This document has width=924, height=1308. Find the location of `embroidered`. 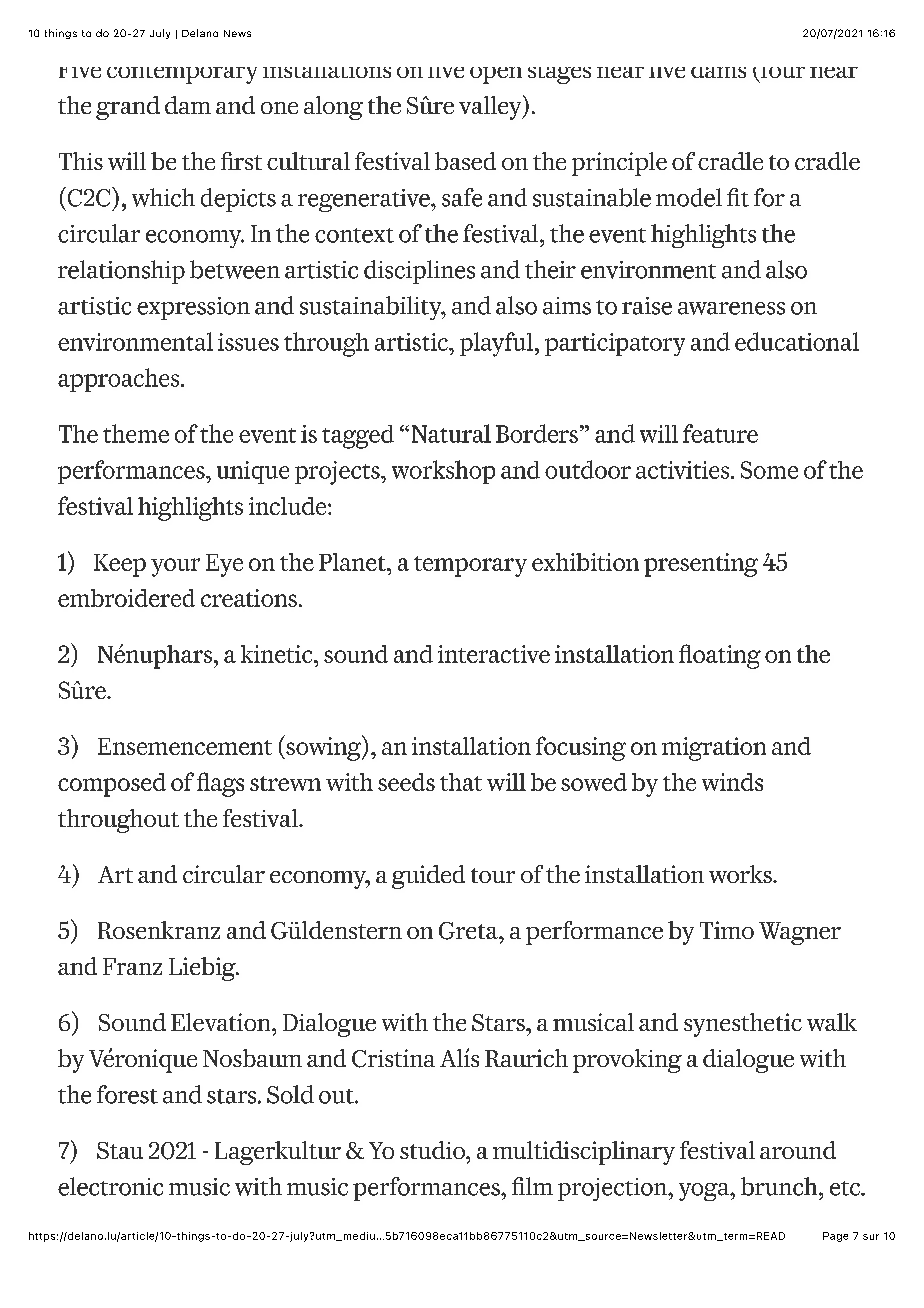

embroidered is located at coordinates (126, 598).
